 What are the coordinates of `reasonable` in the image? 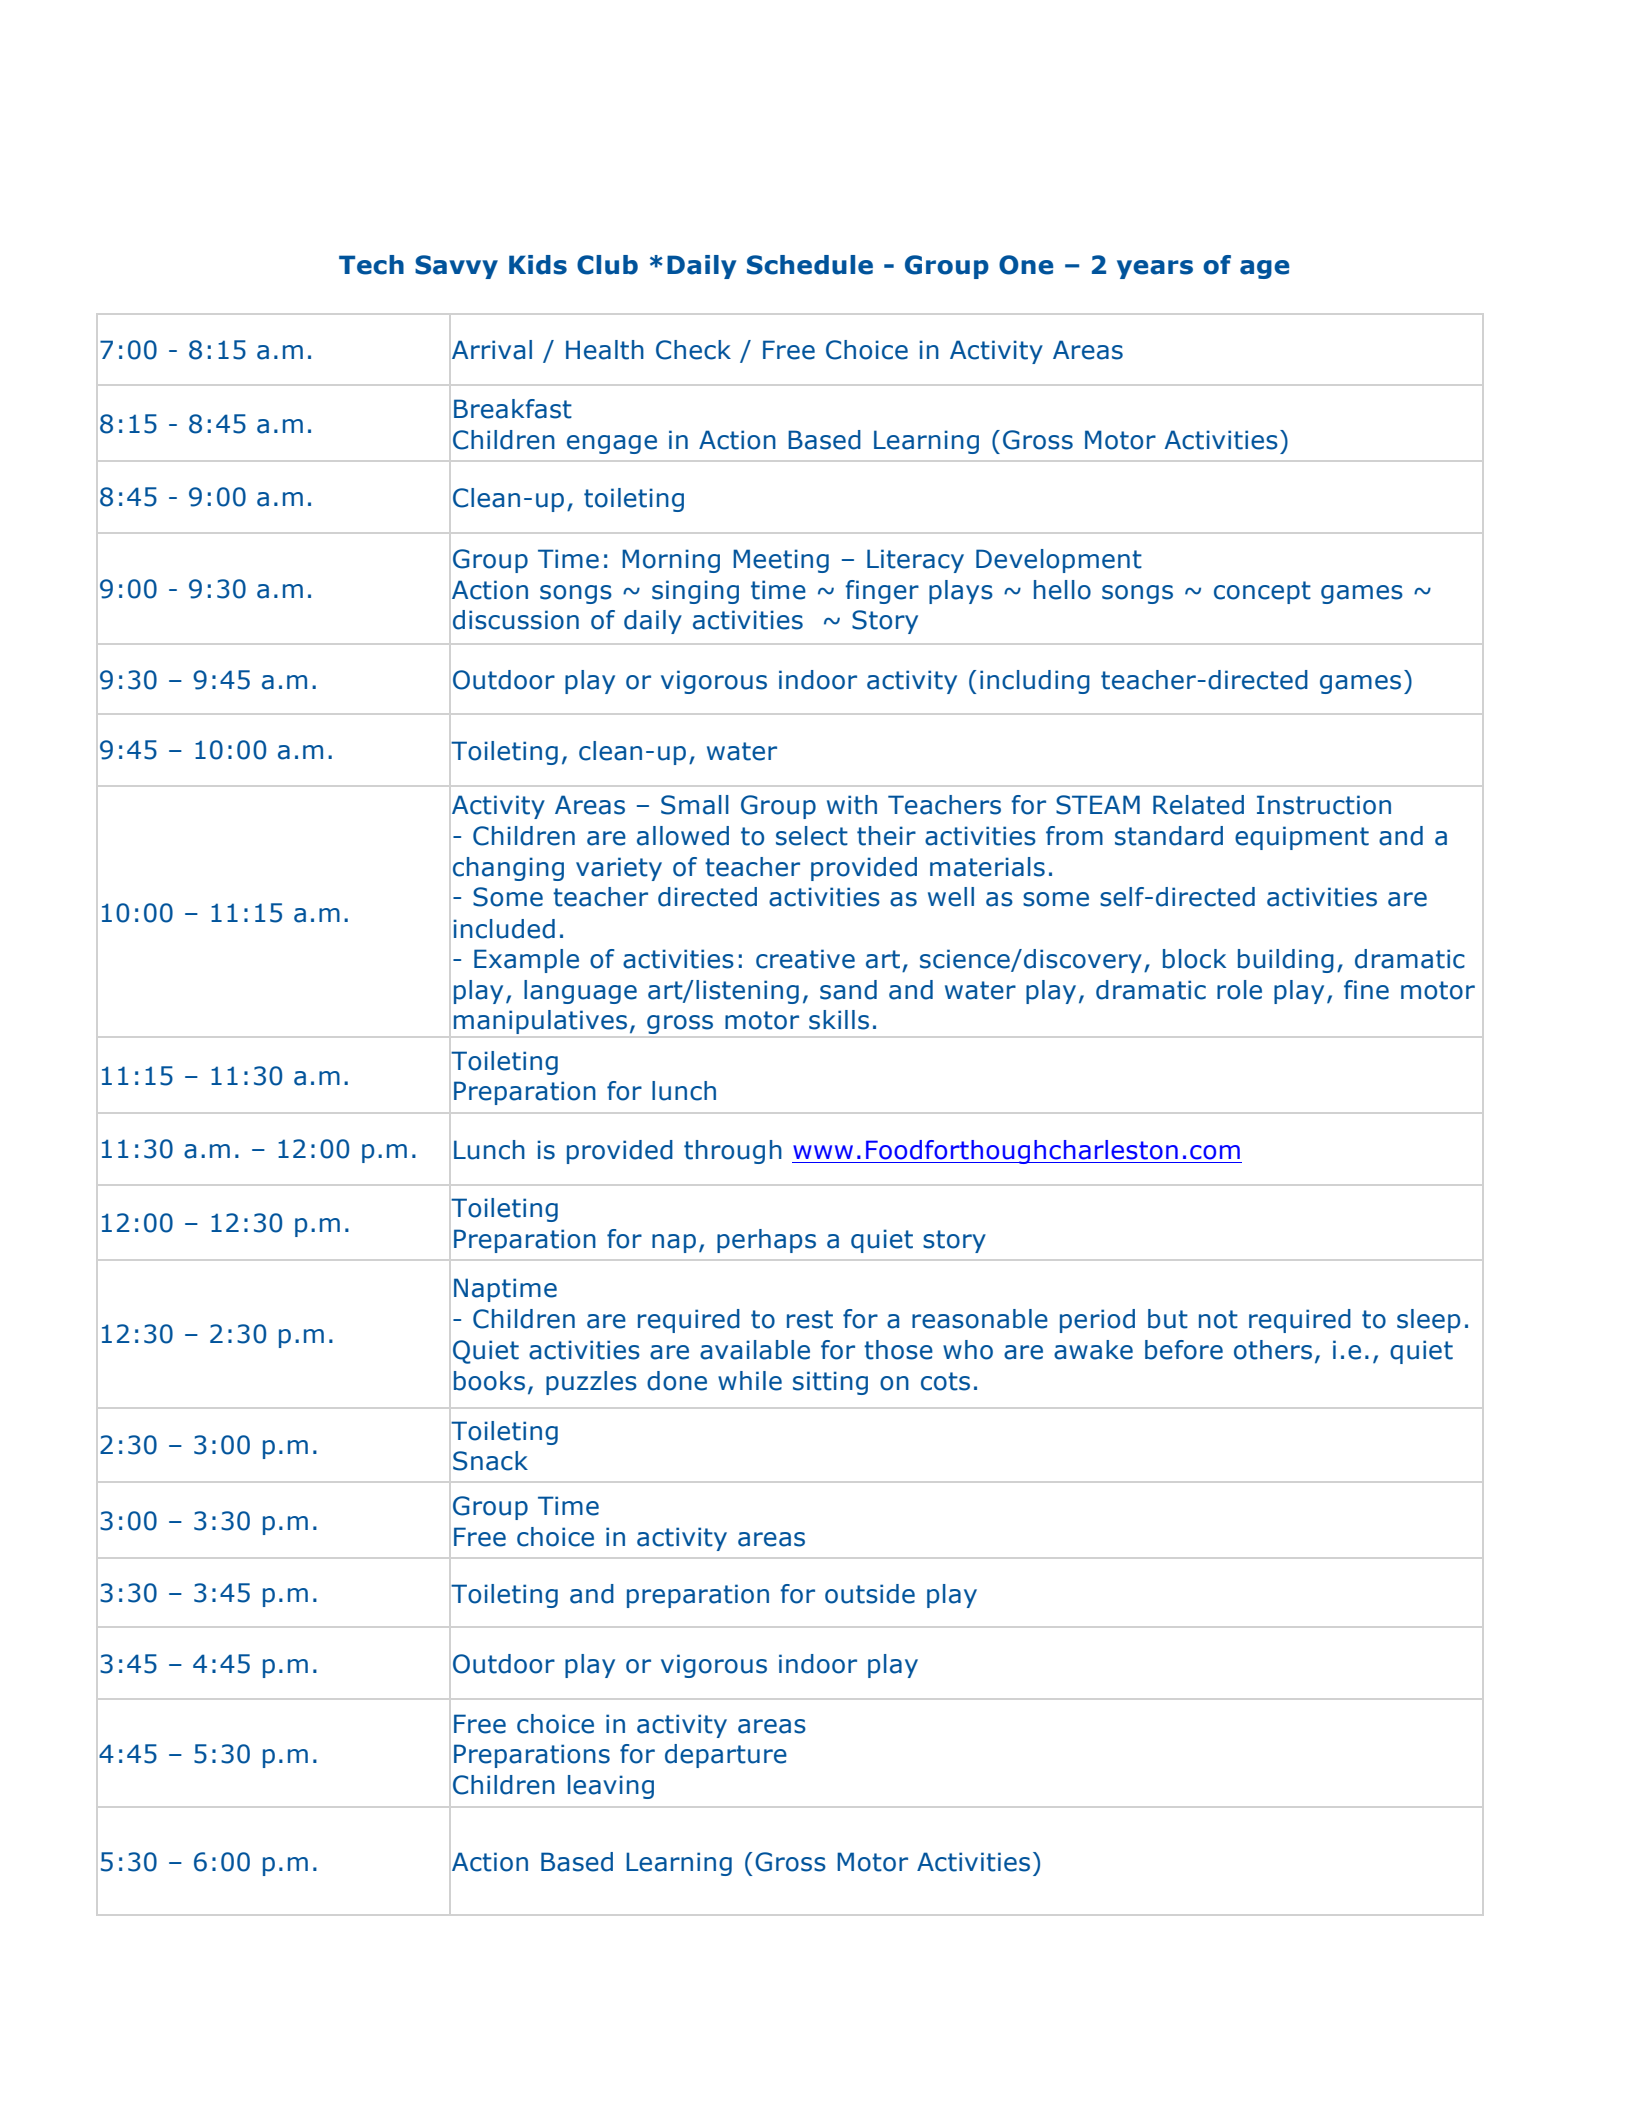 It's located at (980, 1319).
